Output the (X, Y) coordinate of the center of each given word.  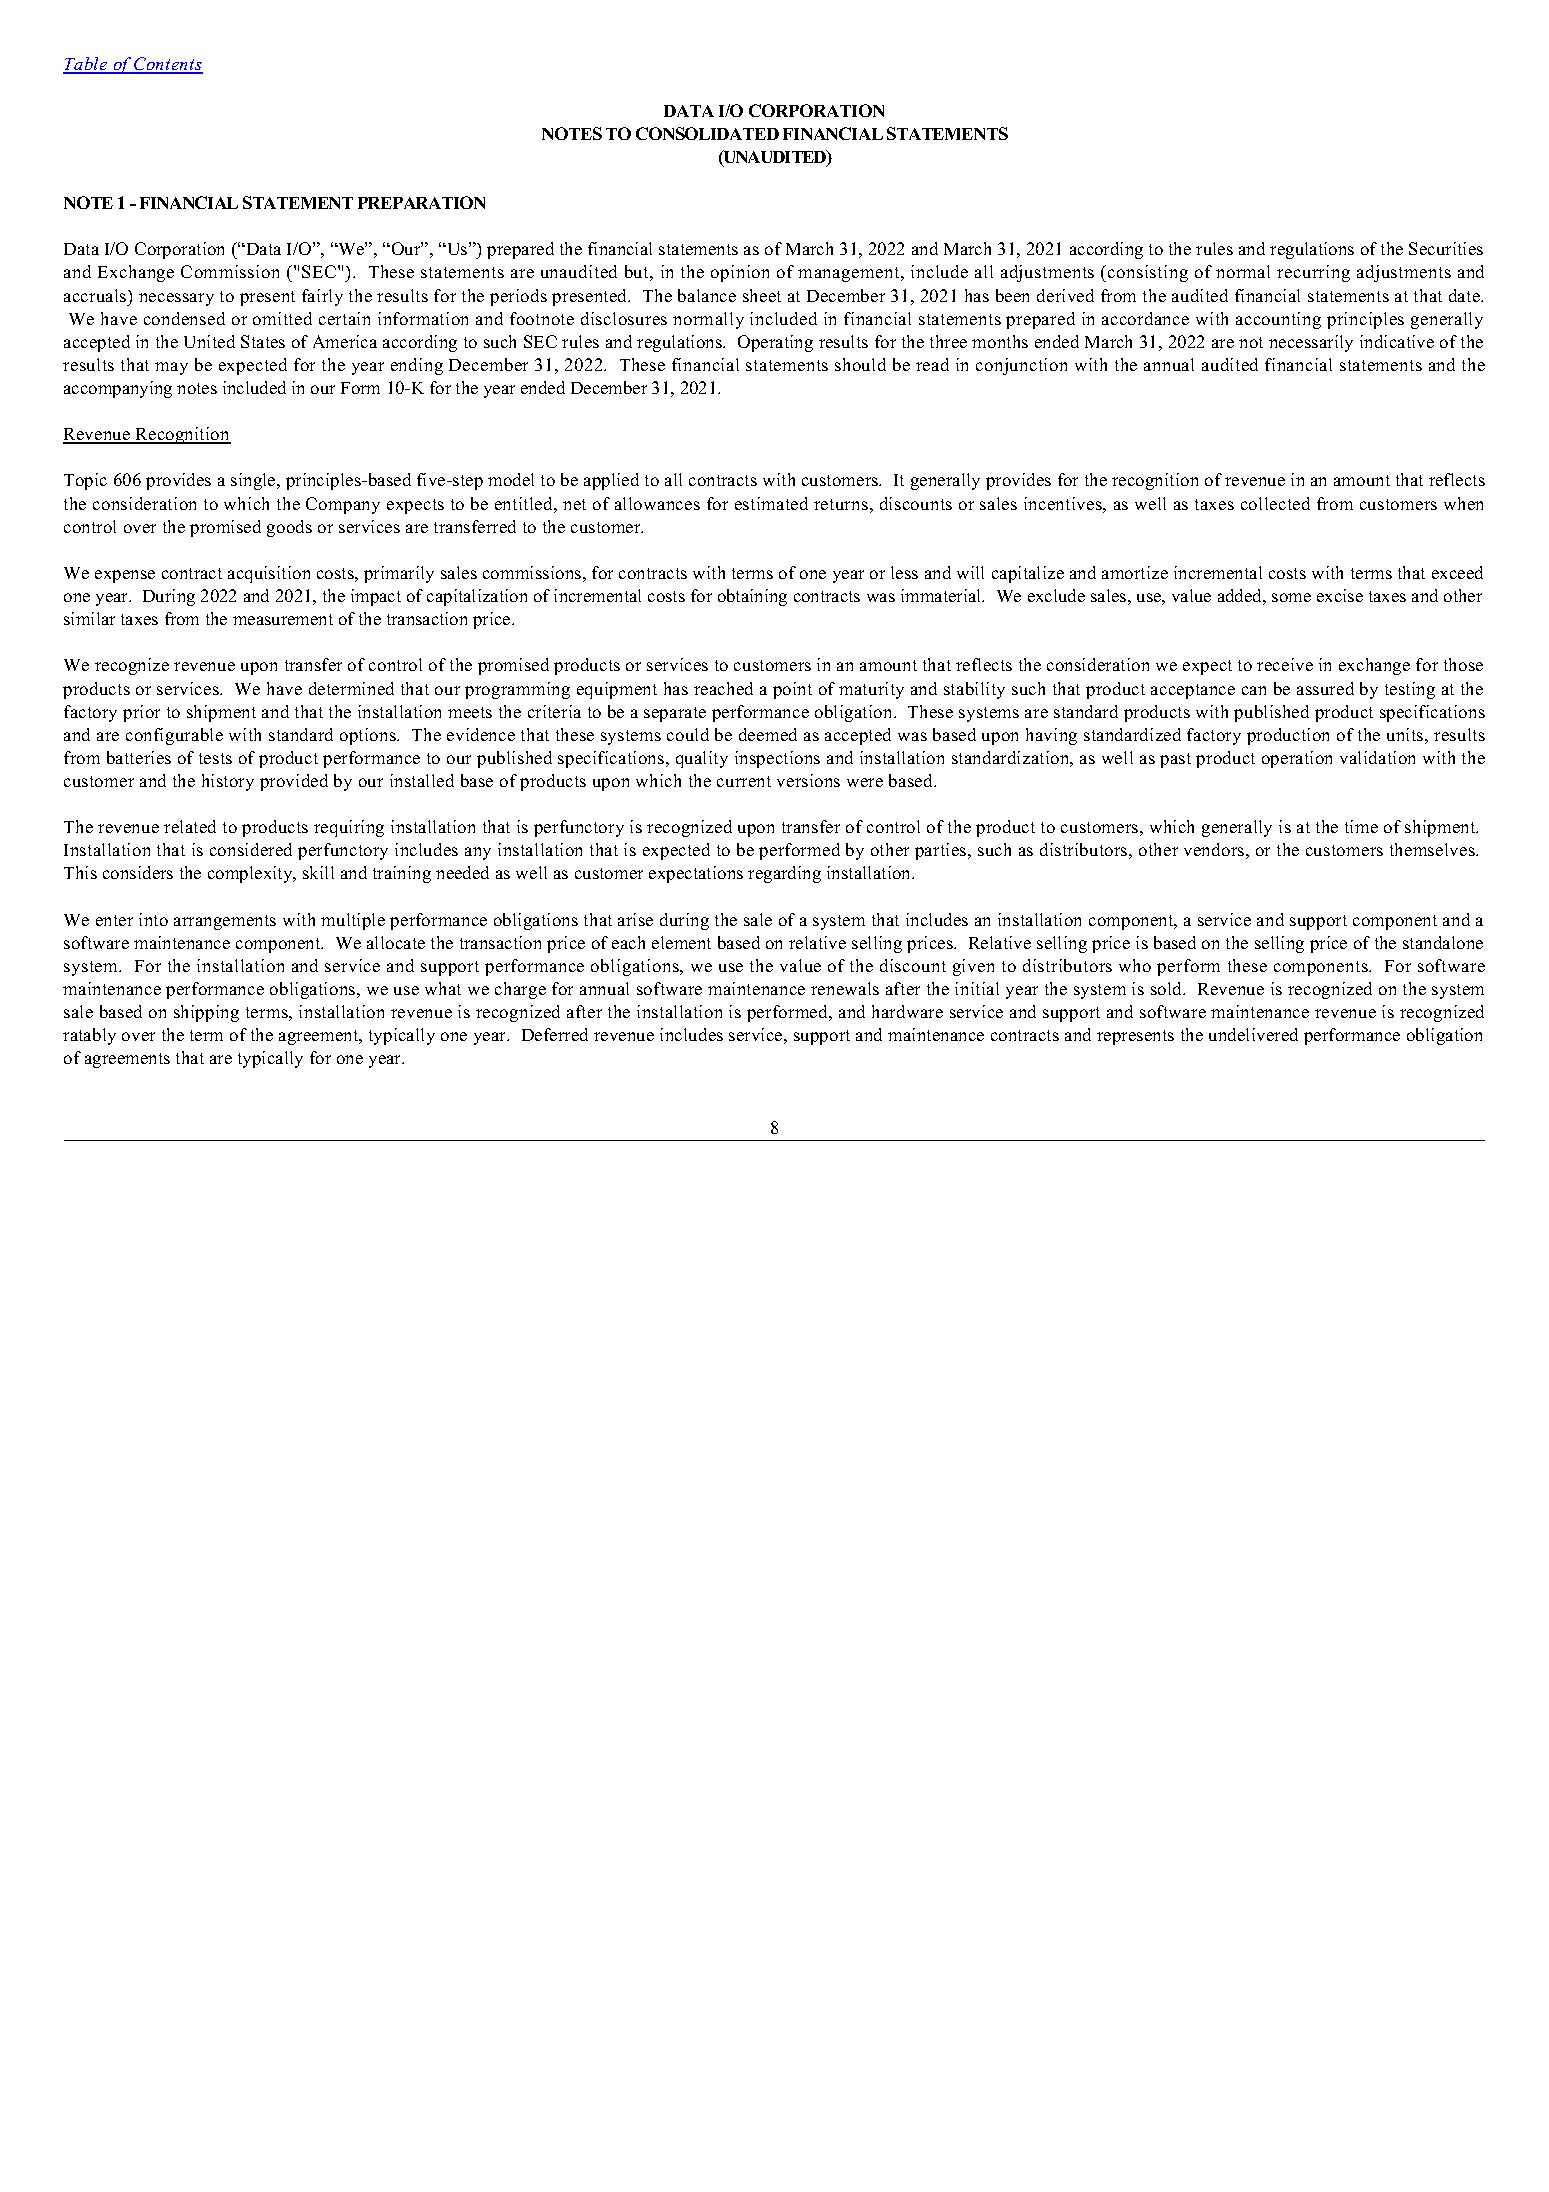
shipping (206, 1013)
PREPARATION (421, 202)
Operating (775, 343)
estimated (771, 503)
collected (1275, 503)
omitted (282, 318)
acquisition (269, 574)
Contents (168, 65)
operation (1297, 759)
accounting (1278, 320)
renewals (845, 988)
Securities (1446, 248)
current (744, 781)
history (228, 782)
